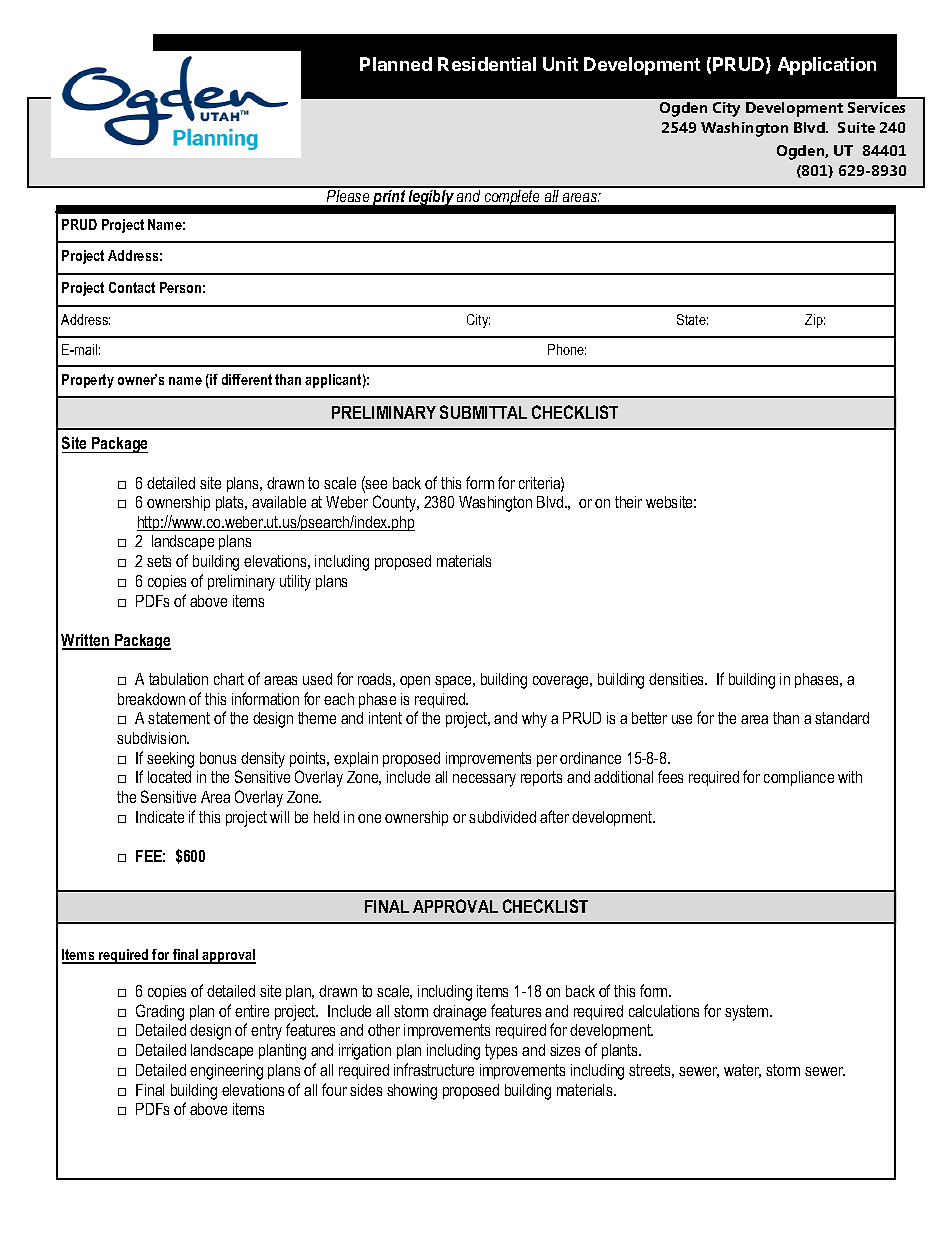  Describe the element at coordinates (487, 64) in the screenshot. I see `Residential` at that location.
